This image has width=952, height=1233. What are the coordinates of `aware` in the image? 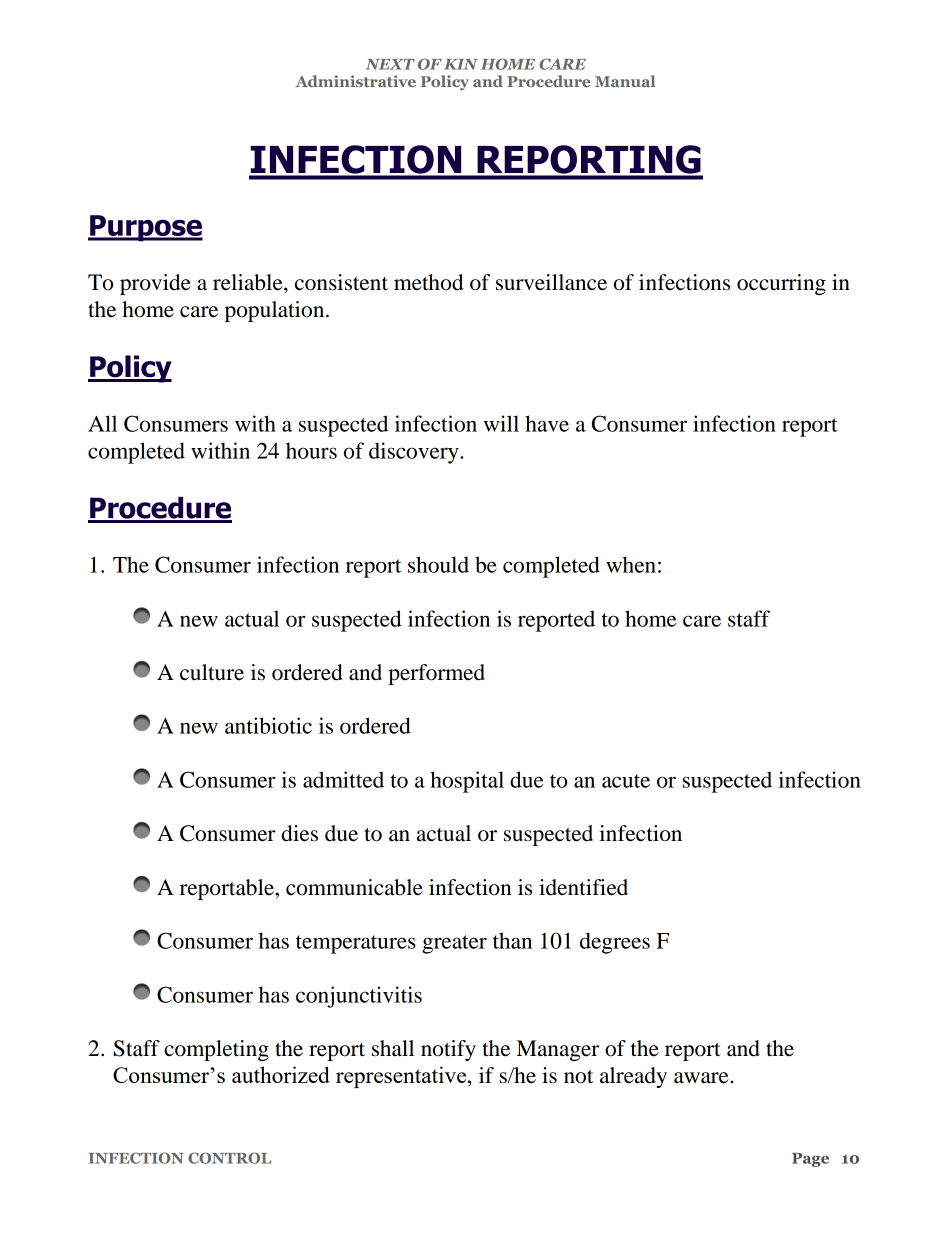 It's located at (702, 1078).
